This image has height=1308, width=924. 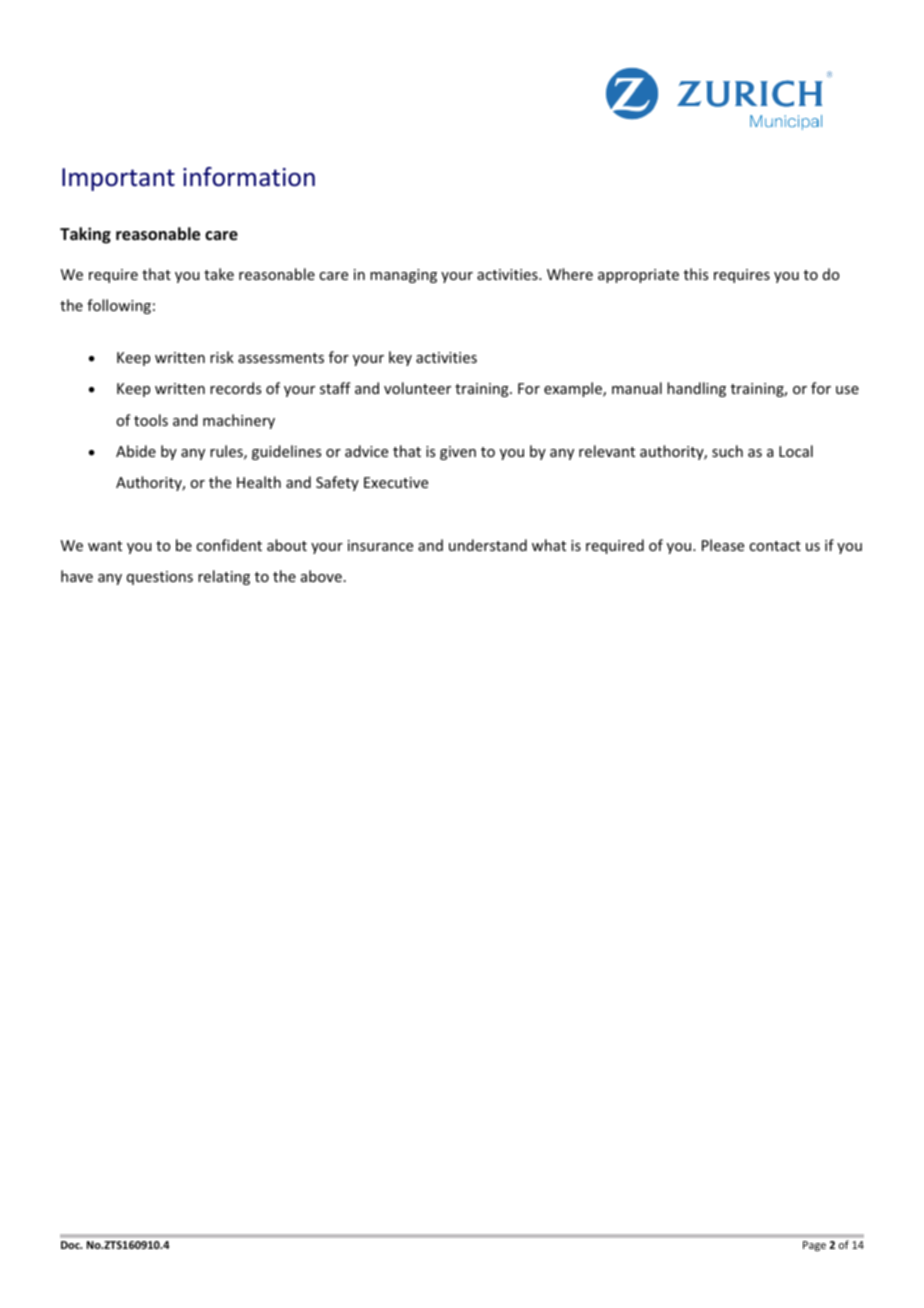 I want to click on Important, so click(x=118, y=179).
